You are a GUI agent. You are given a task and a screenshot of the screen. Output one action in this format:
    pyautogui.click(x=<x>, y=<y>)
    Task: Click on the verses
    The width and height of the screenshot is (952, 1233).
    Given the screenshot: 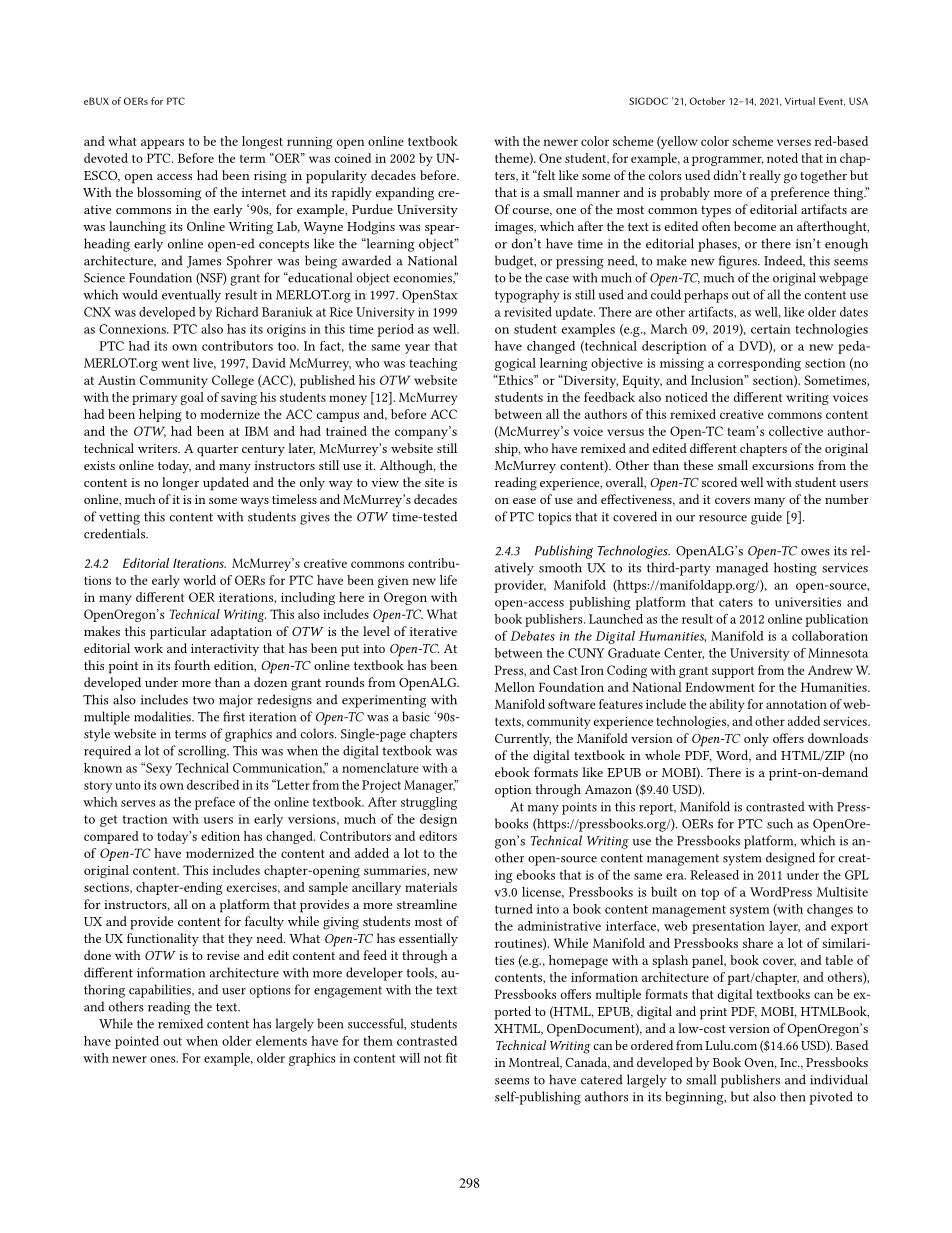 What is the action you would take?
    pyautogui.click(x=794, y=142)
